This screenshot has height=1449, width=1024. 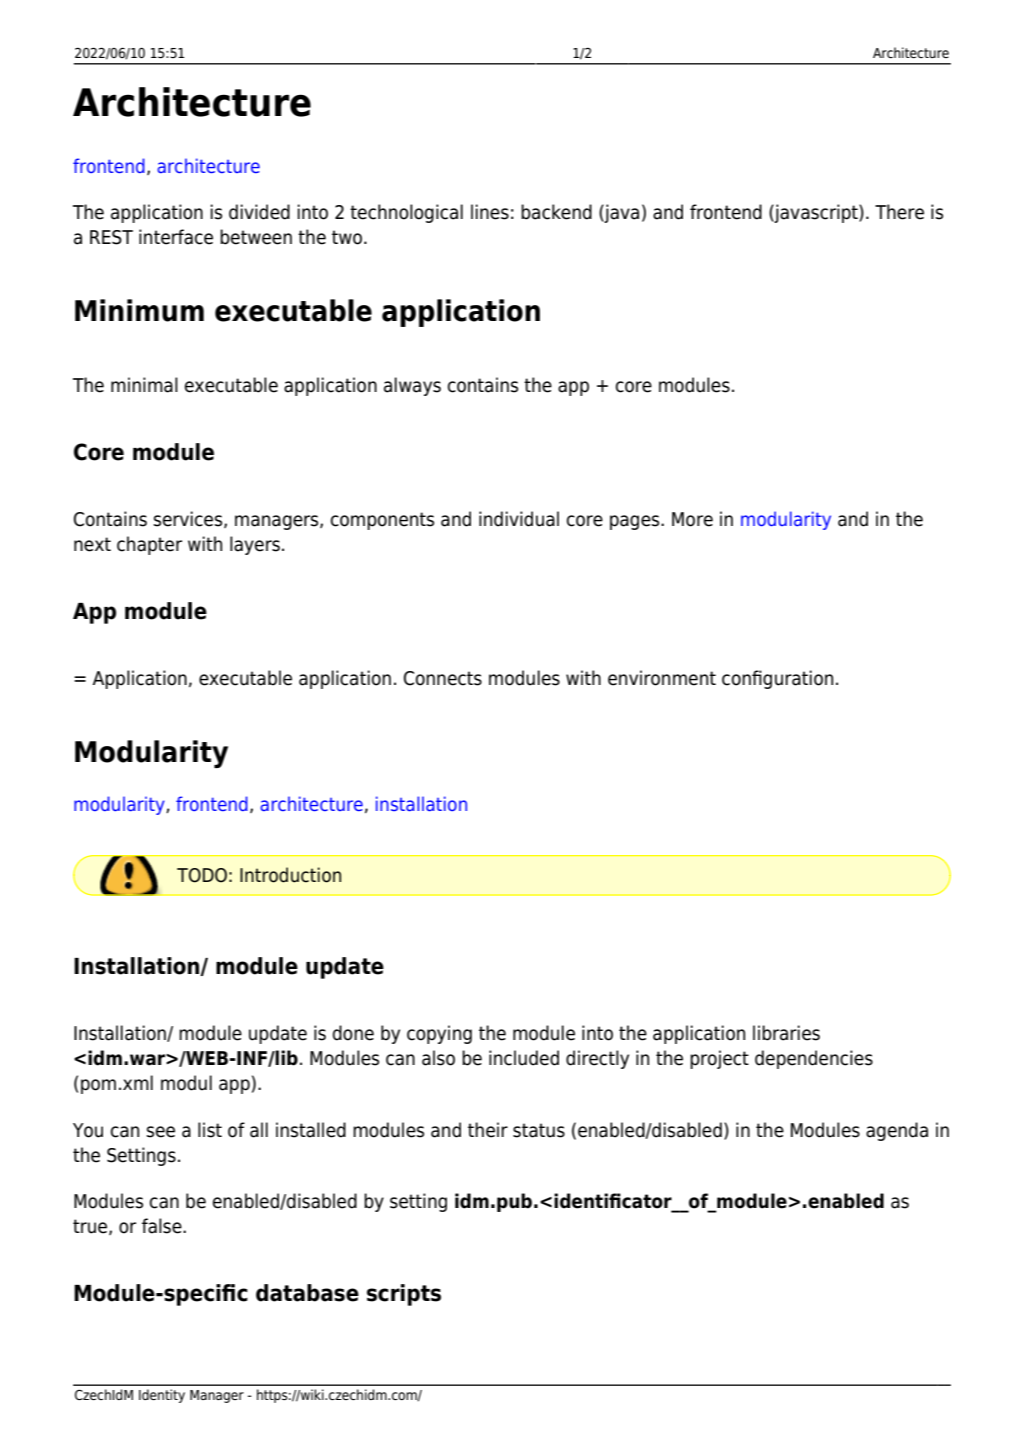 I want to click on included, so click(x=524, y=1058).
